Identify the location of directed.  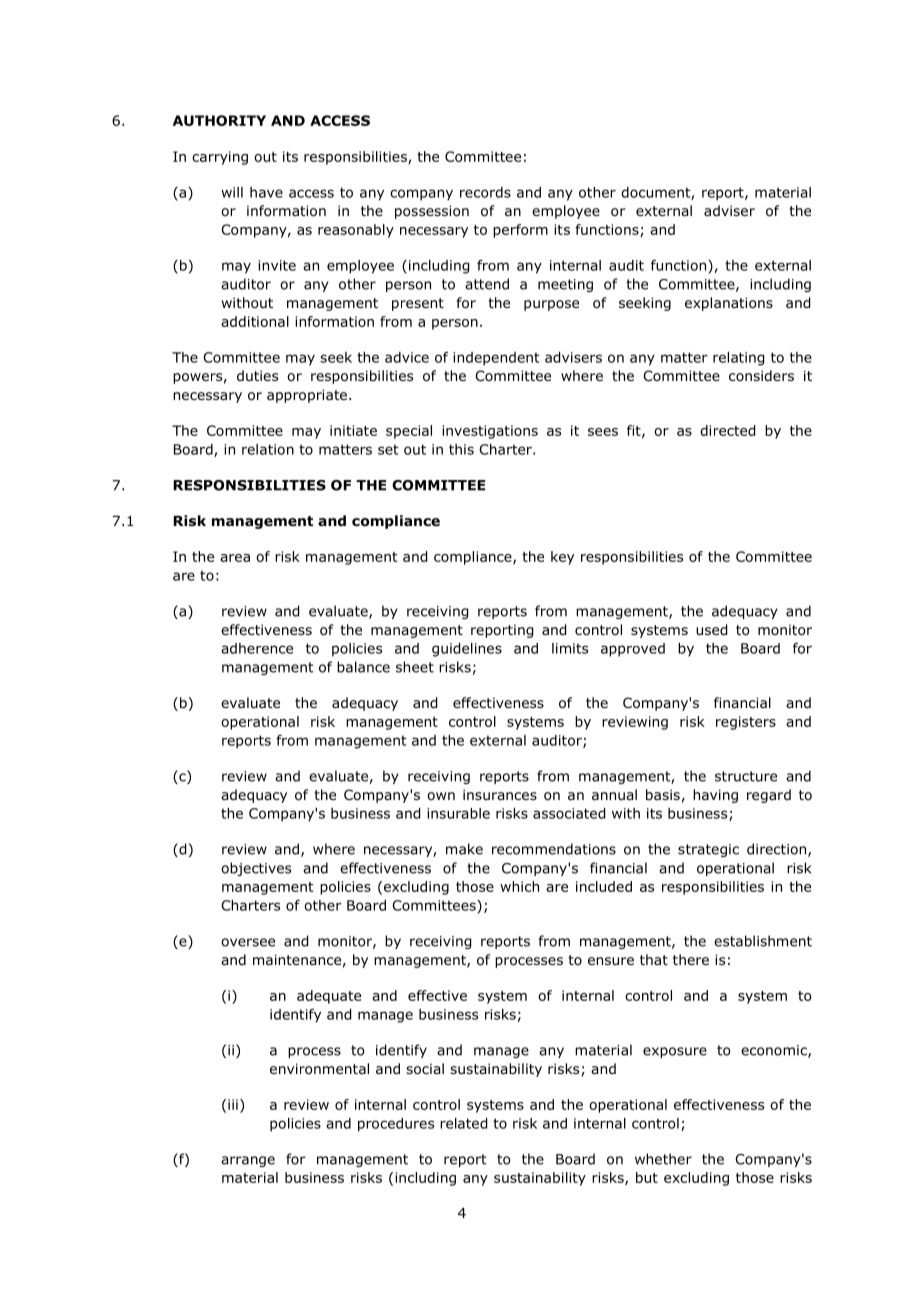
(727, 430).
